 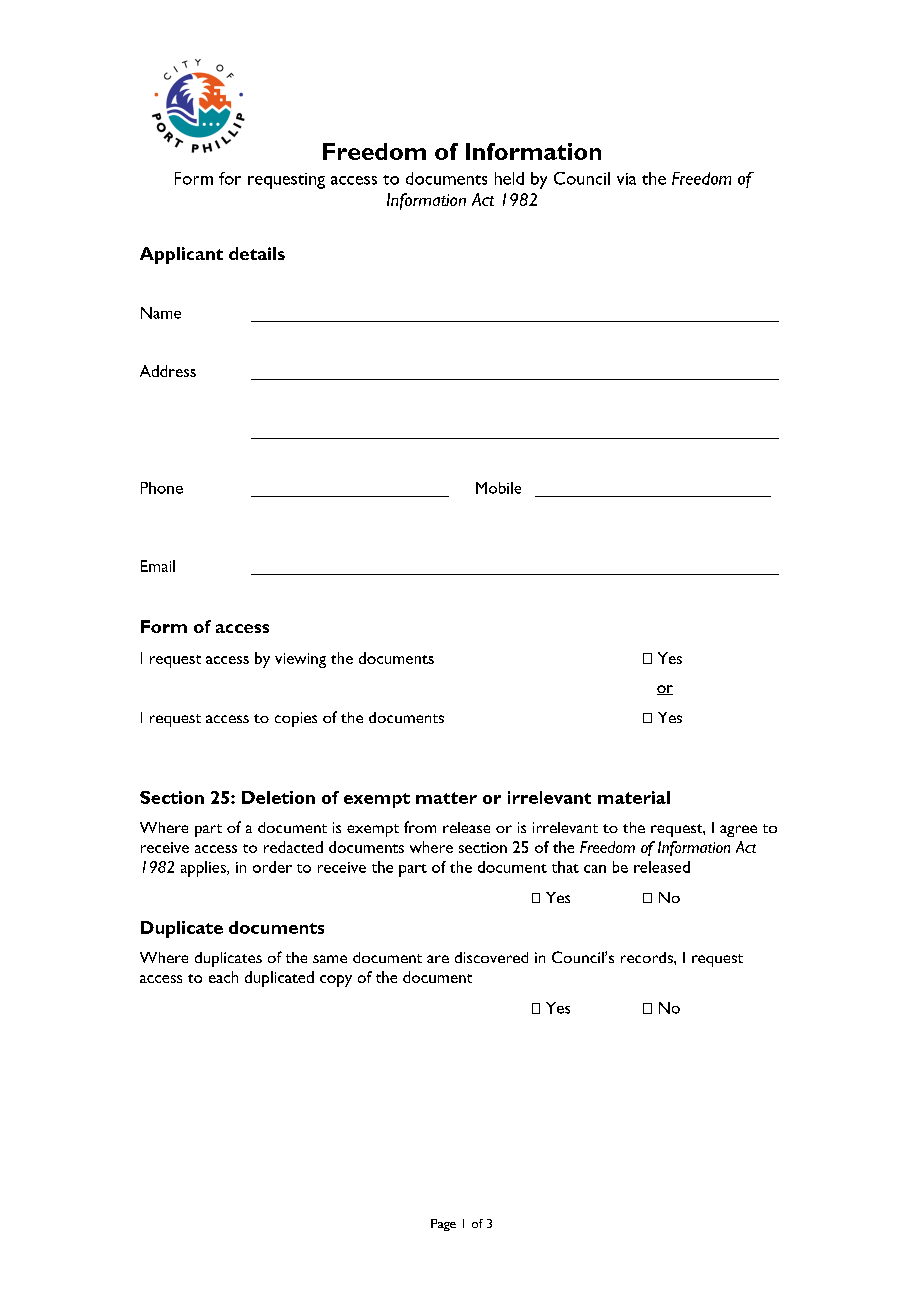 What do you see at coordinates (446, 798) in the page?
I see `matter` at bounding box center [446, 798].
